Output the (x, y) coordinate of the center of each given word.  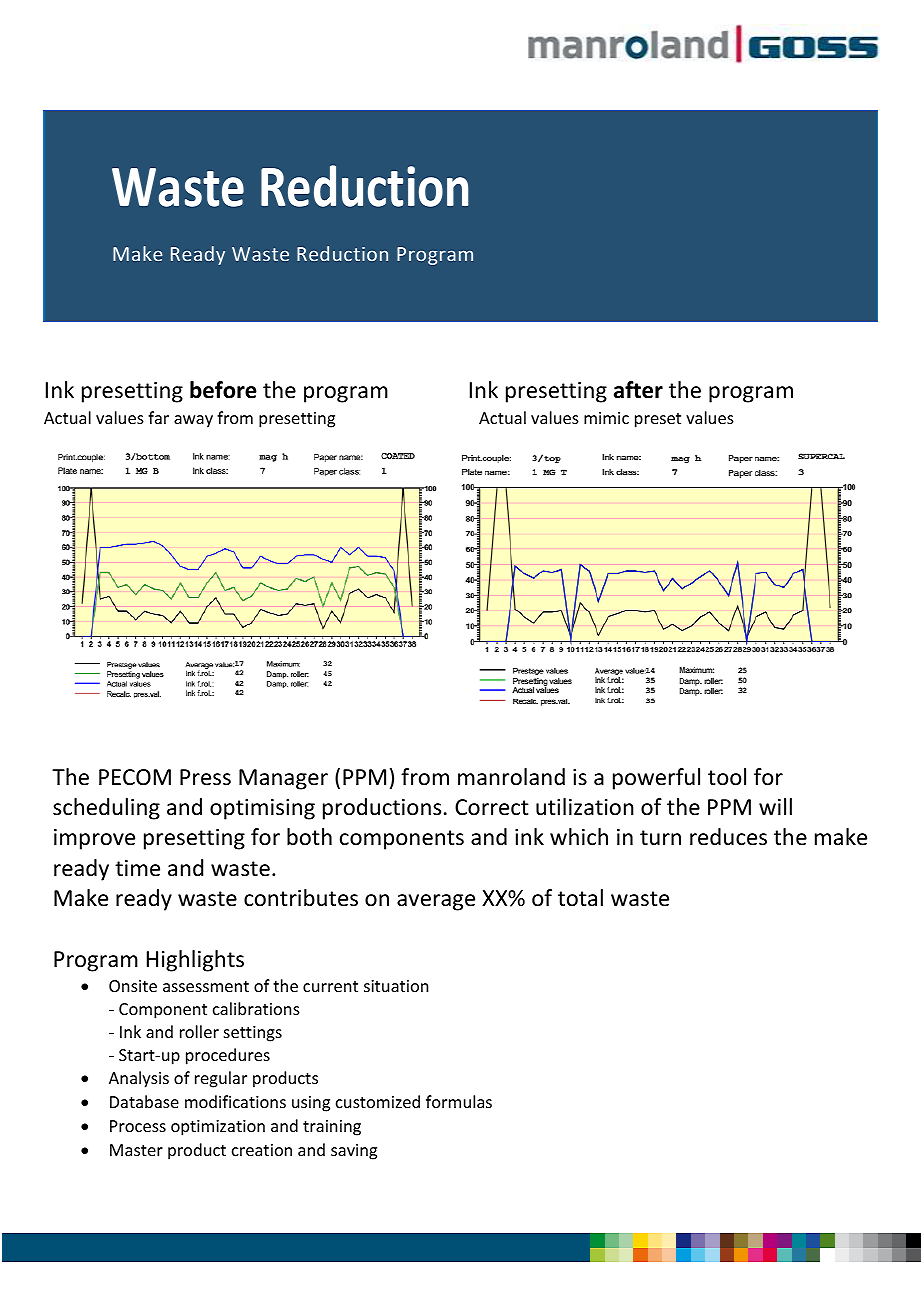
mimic (606, 418)
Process (138, 1126)
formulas (459, 1101)
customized (378, 1101)
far (158, 417)
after (638, 390)
